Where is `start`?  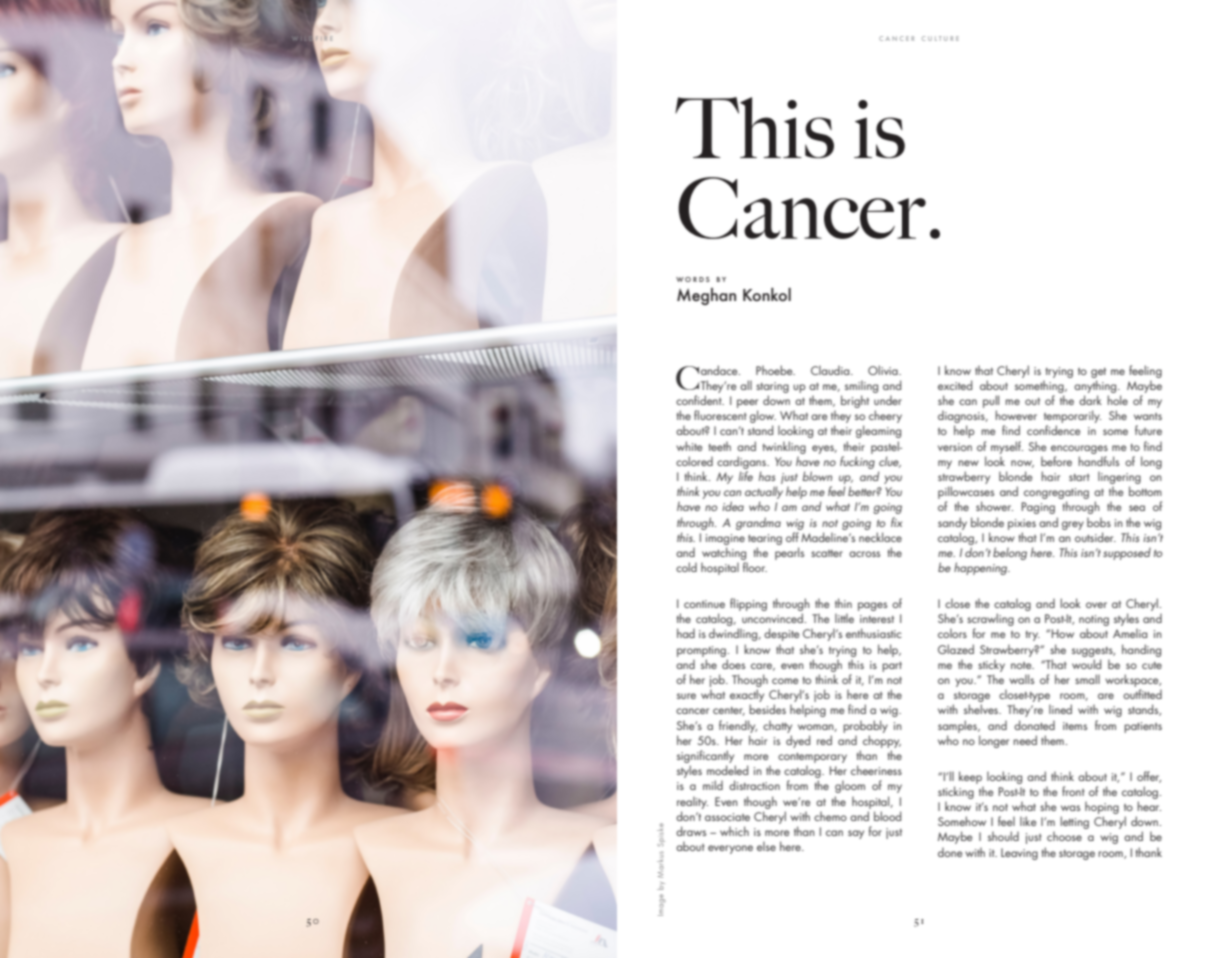 start is located at coordinates (1079, 477).
